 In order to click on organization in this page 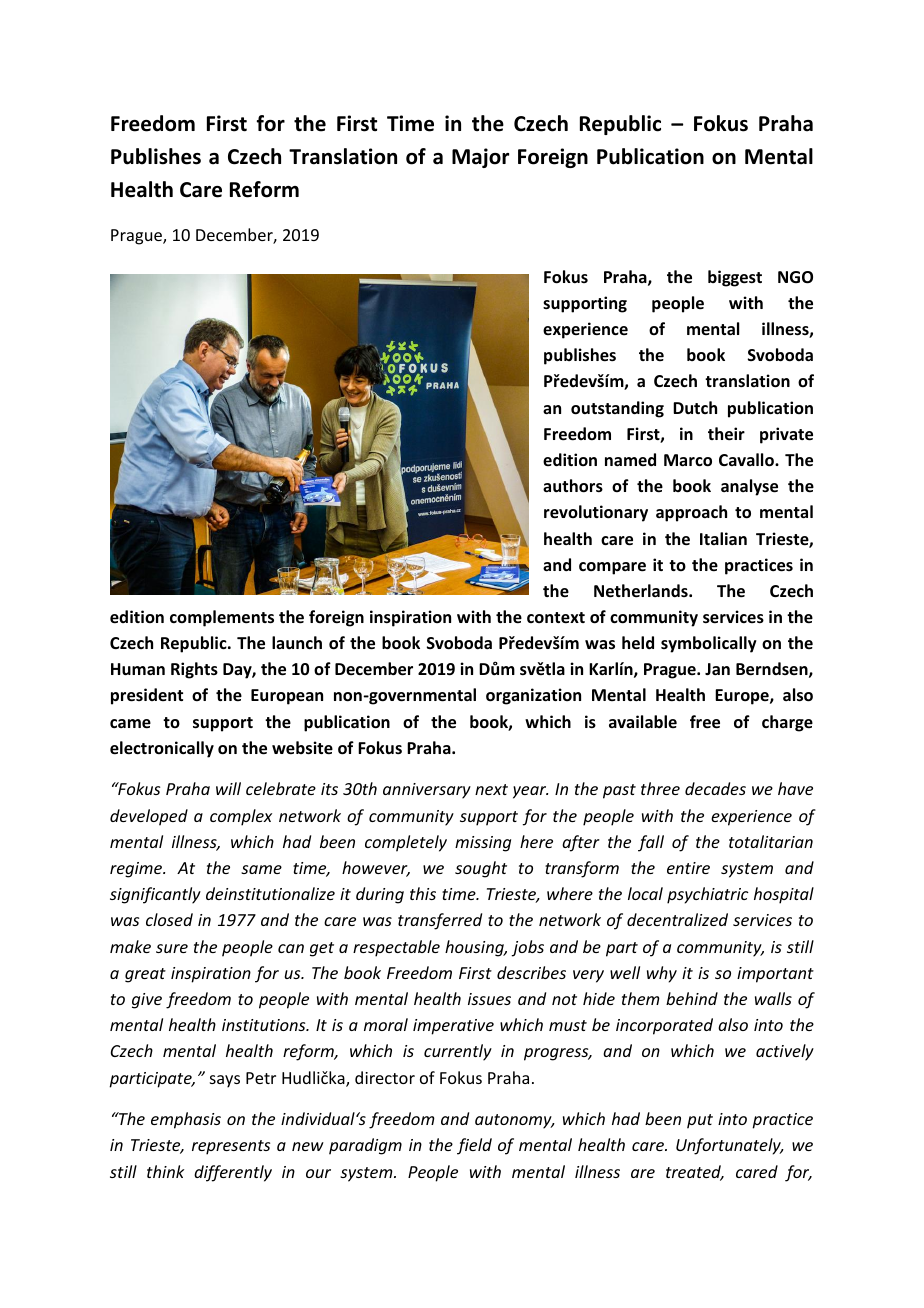, I will do `click(533, 696)`.
